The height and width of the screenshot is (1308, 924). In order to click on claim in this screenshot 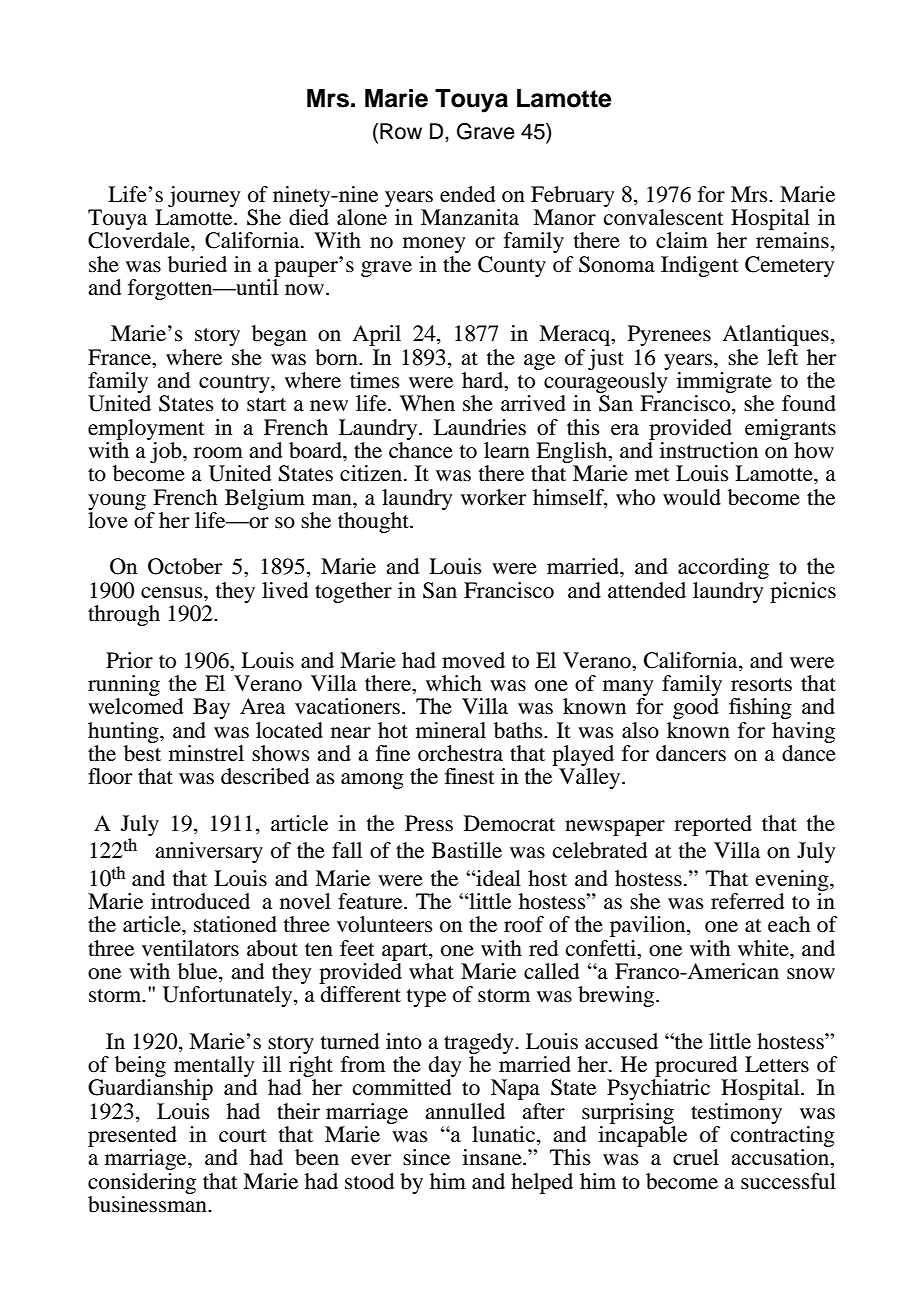, I will do `click(682, 240)`.
